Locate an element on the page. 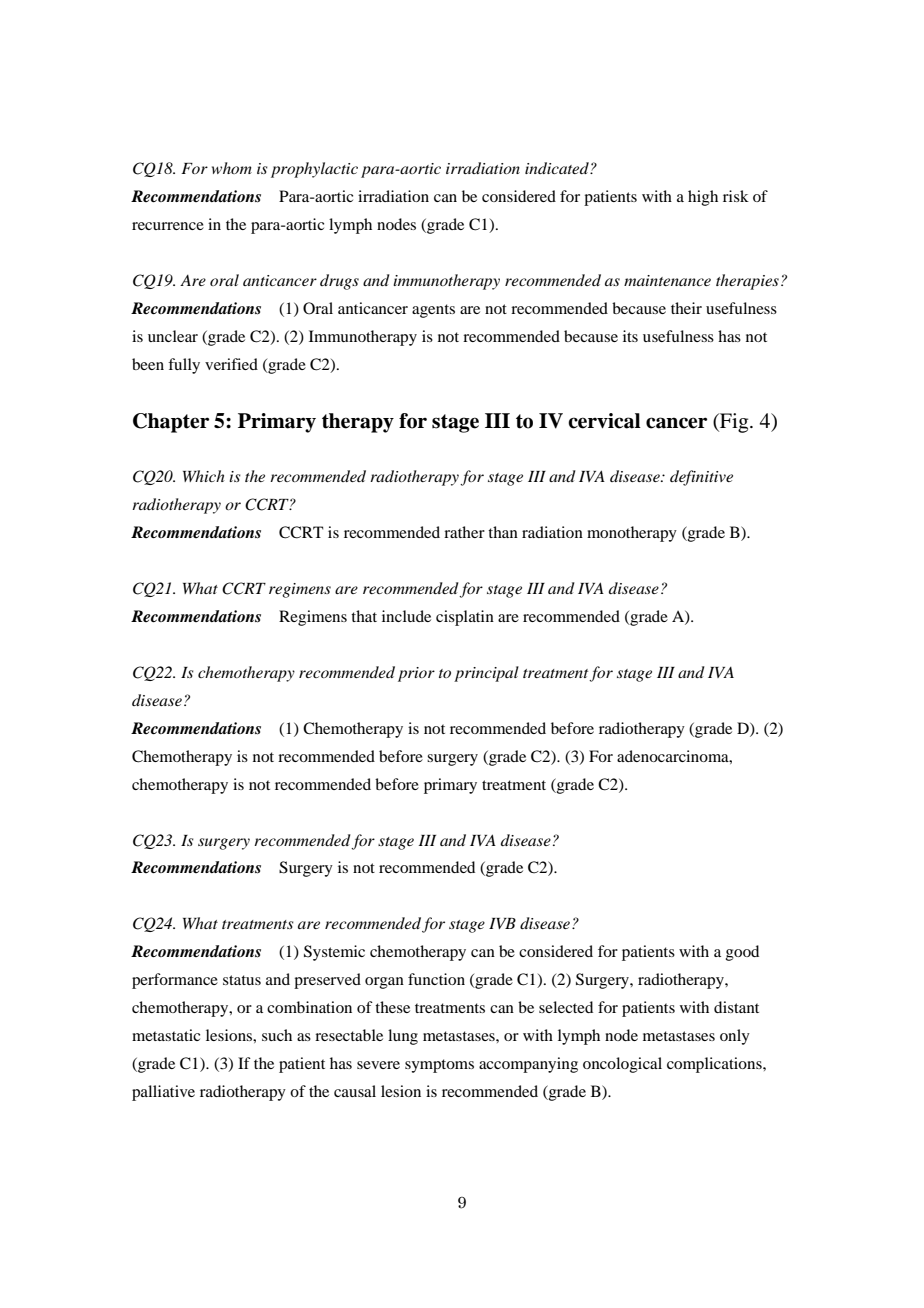  definitive is located at coordinates (701, 478).
